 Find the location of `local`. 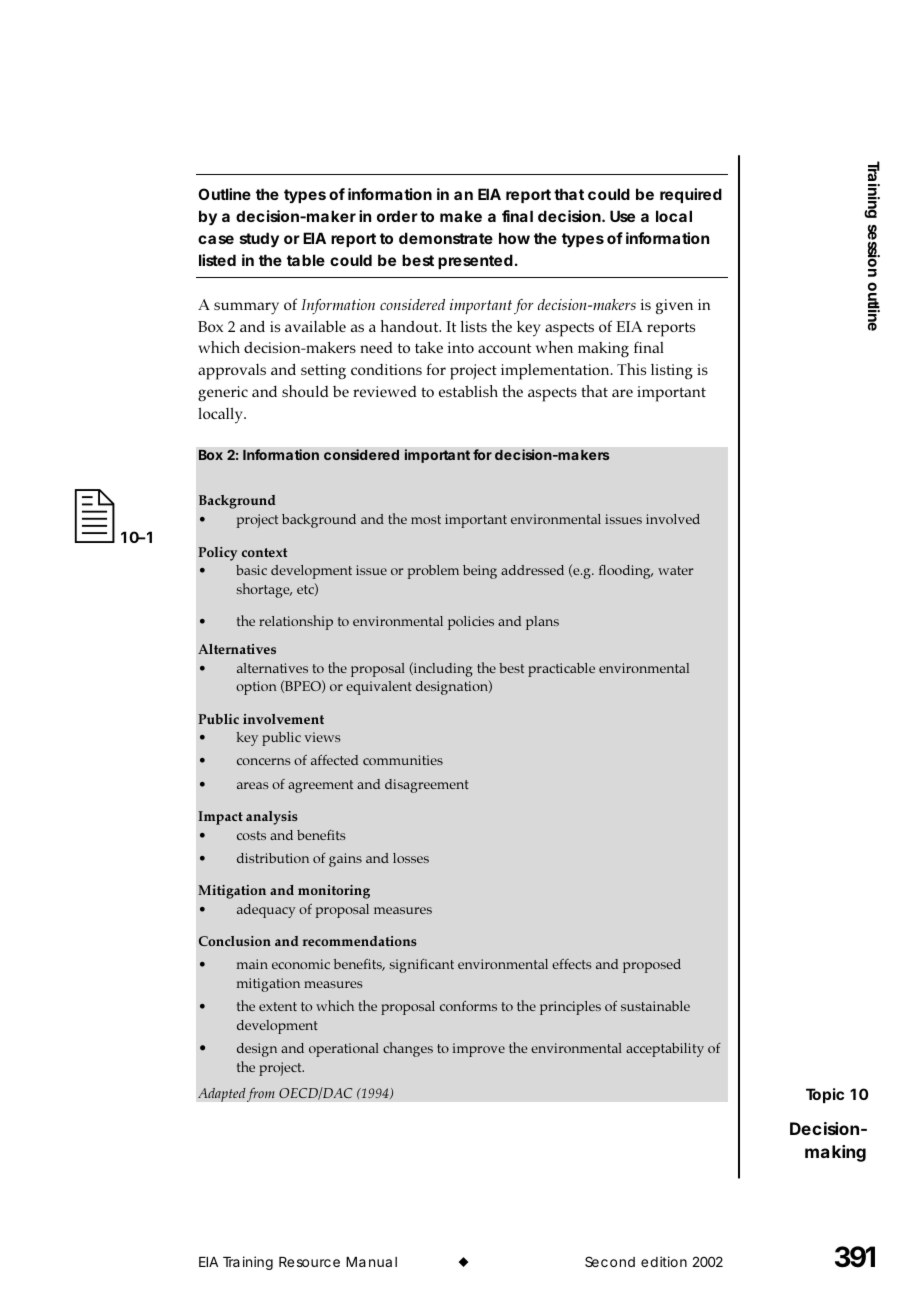

local is located at coordinates (674, 216).
